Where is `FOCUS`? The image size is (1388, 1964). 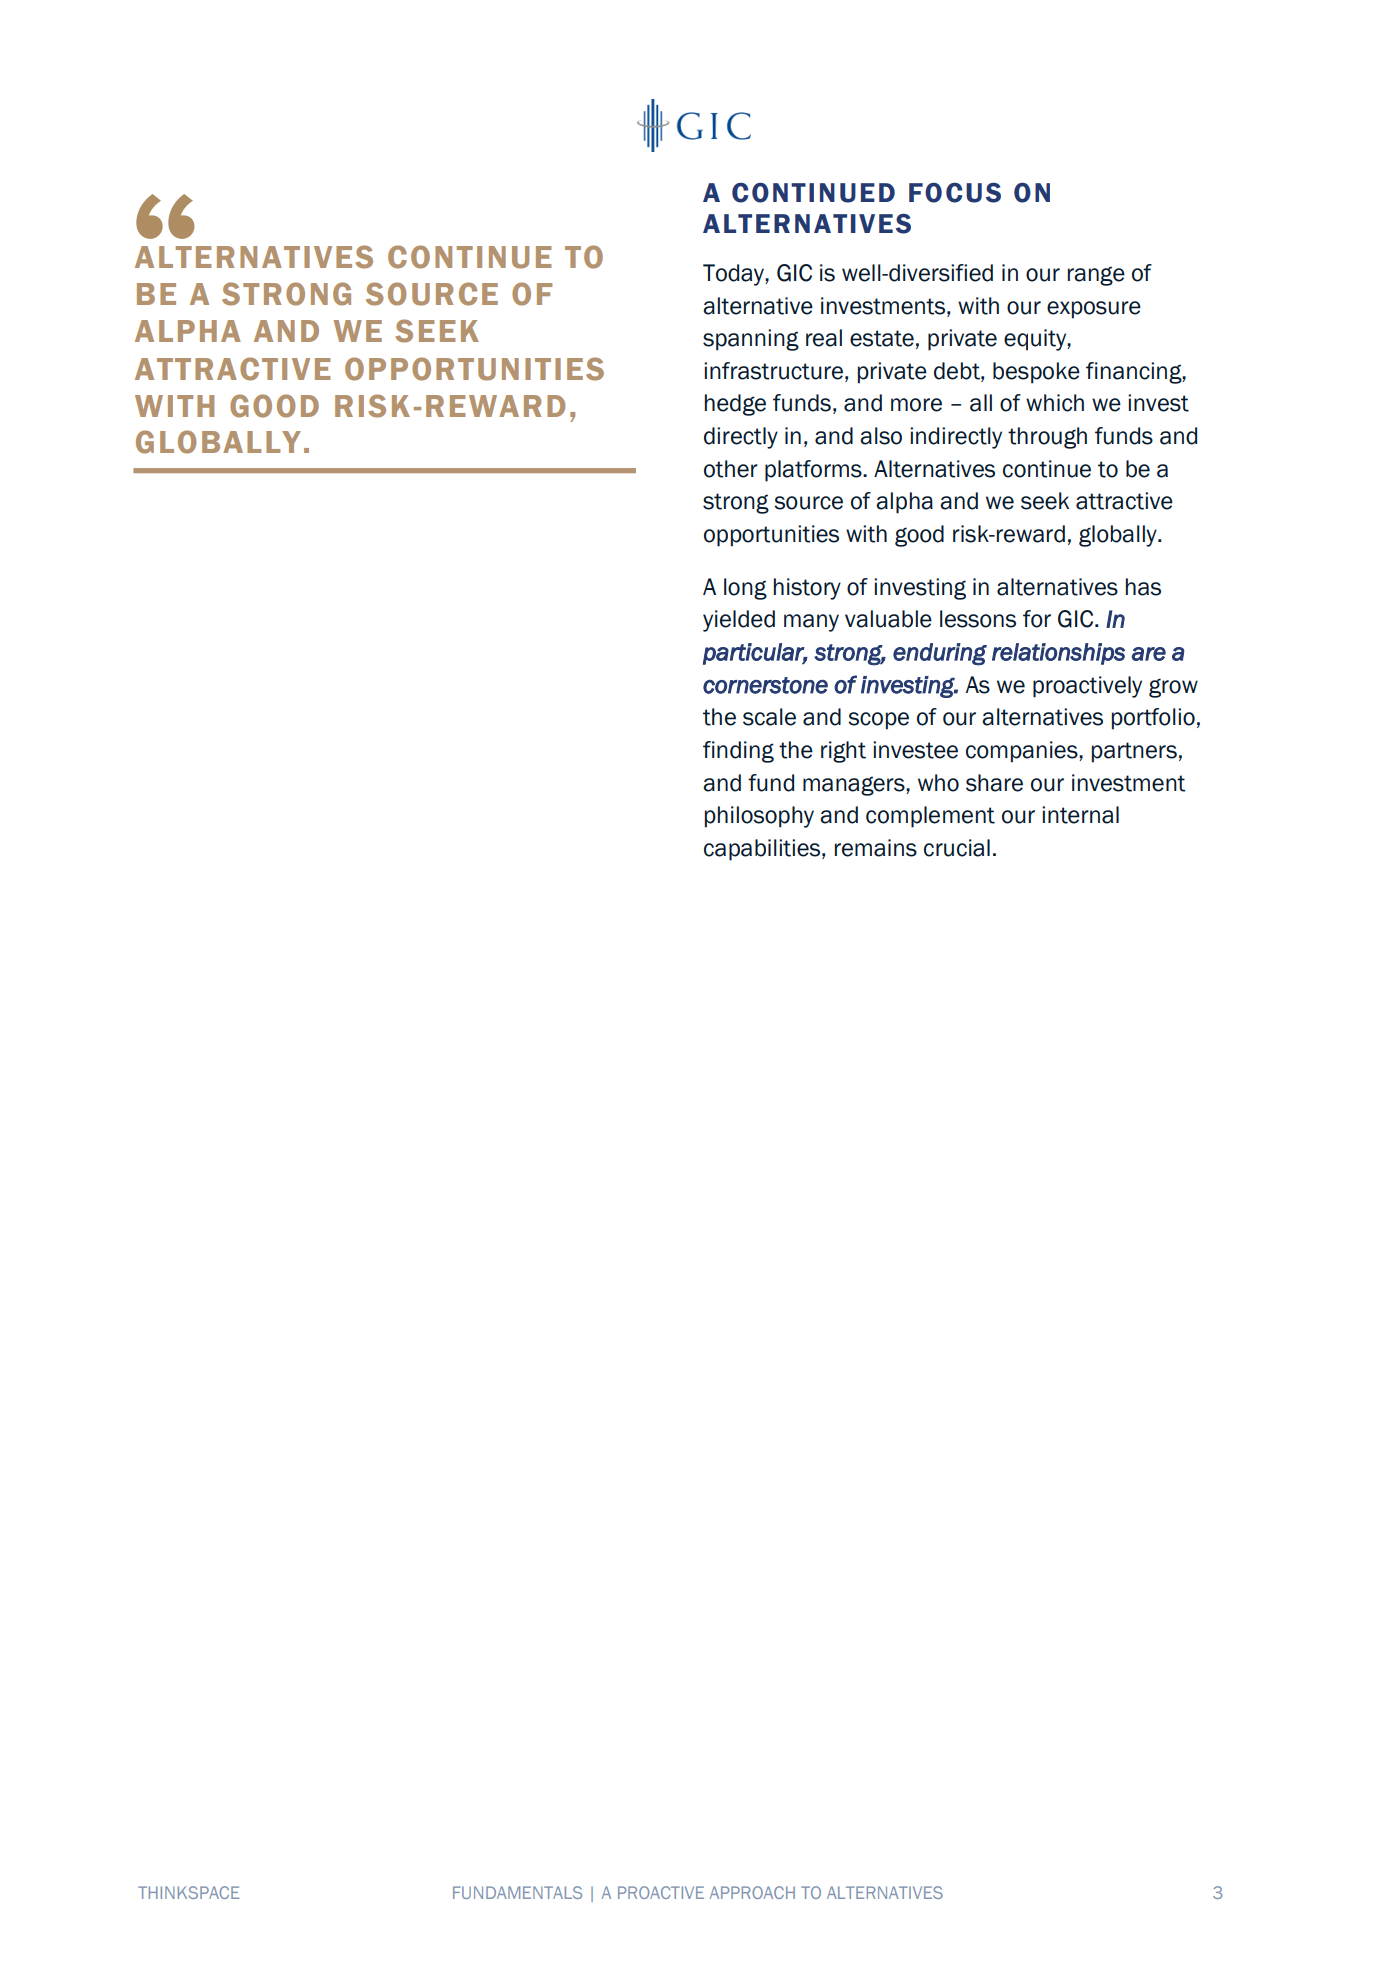 FOCUS is located at coordinates (955, 193).
